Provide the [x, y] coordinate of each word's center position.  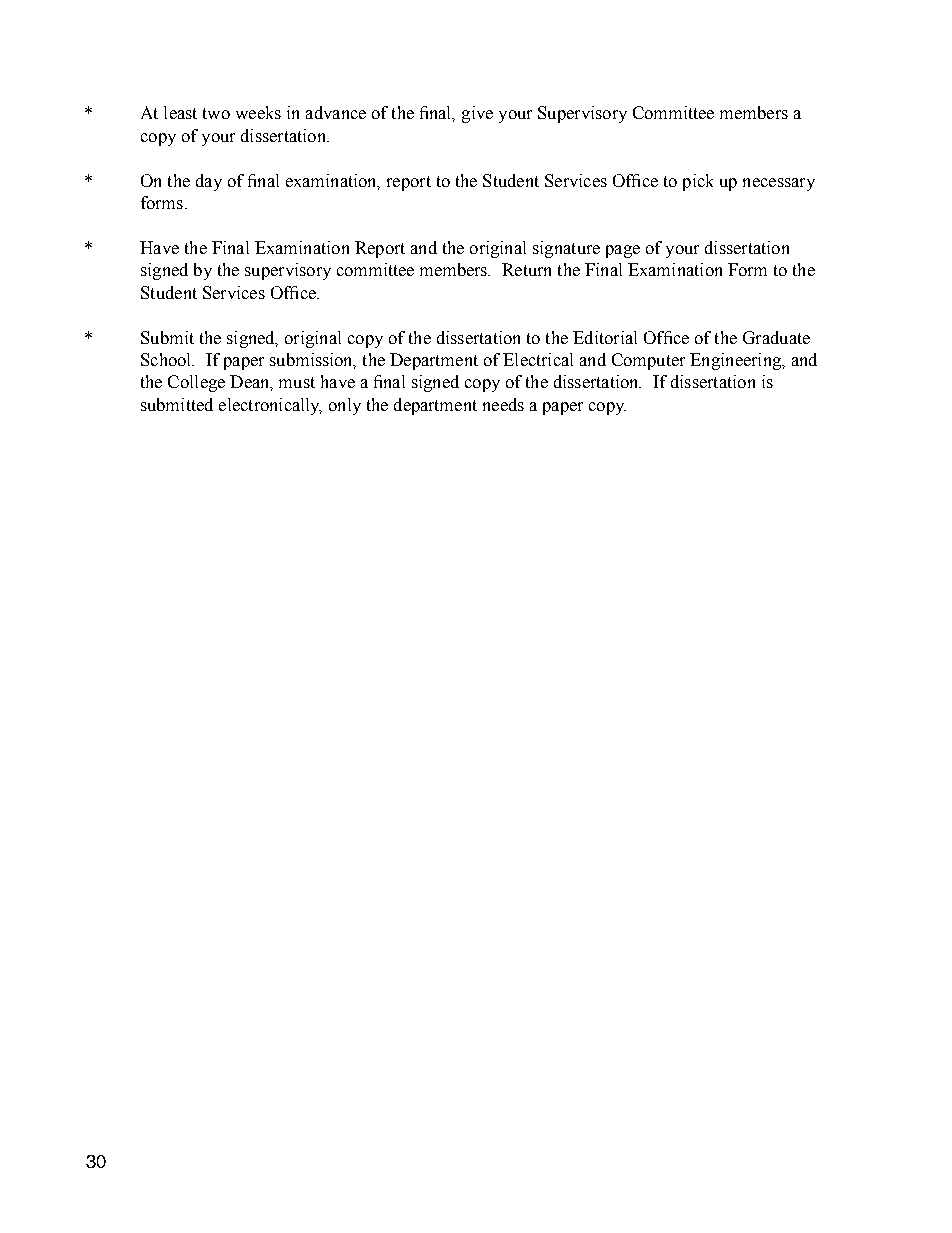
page [623, 251]
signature [566, 249]
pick [698, 182]
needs [503, 404]
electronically [270, 406]
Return [526, 269]
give [477, 114]
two [216, 113]
